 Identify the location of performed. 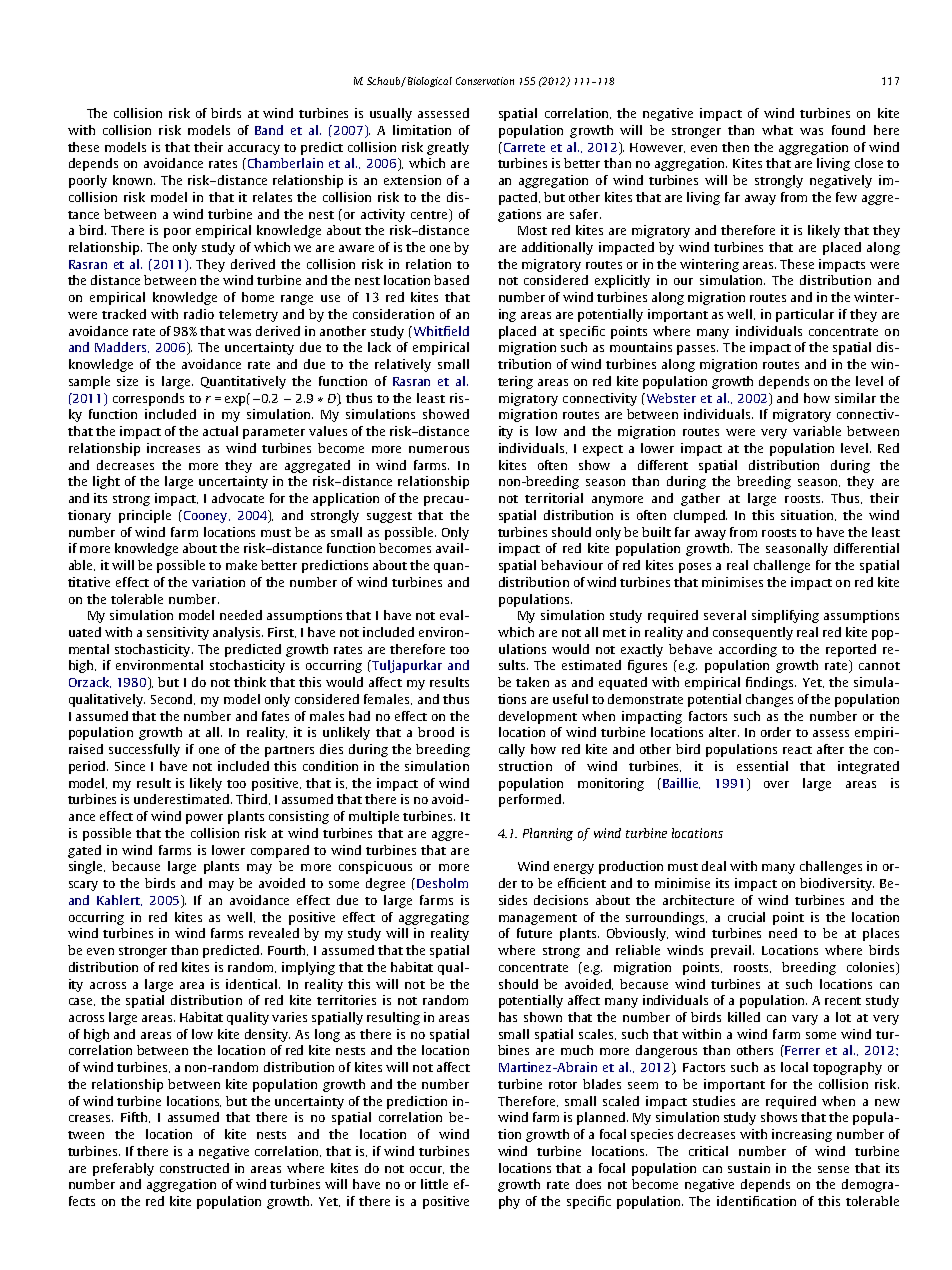
(531, 800).
